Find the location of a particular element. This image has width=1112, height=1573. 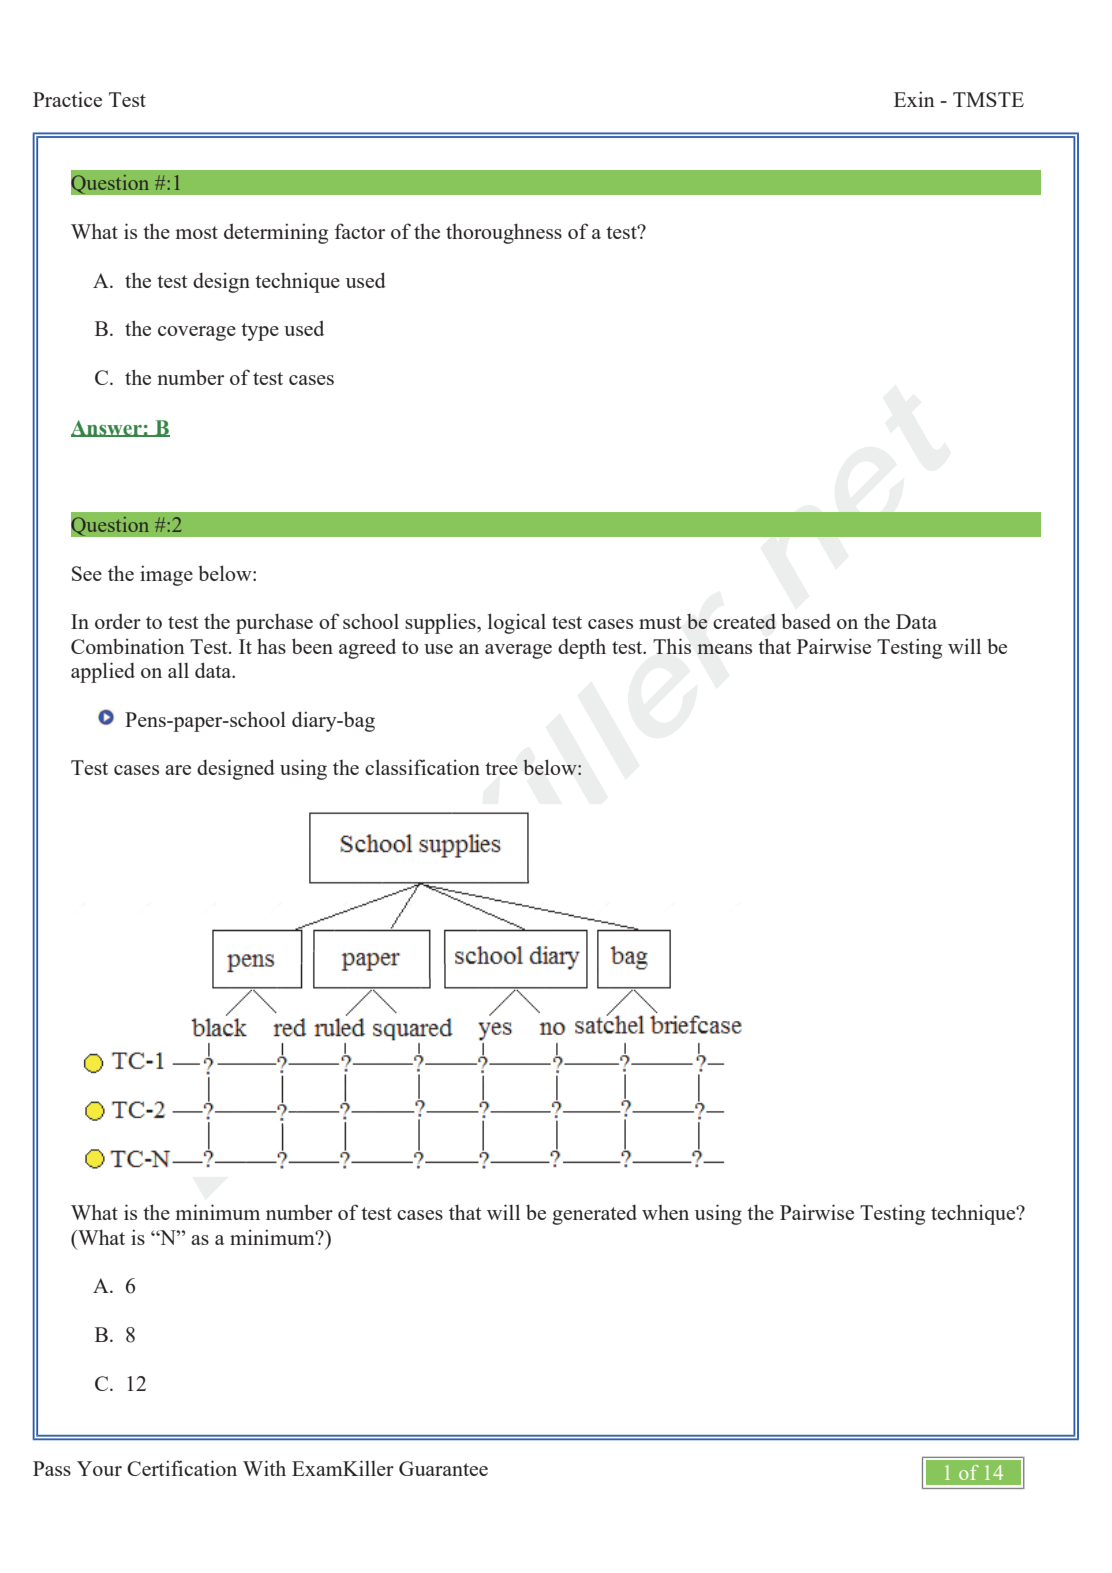

means is located at coordinates (724, 649).
